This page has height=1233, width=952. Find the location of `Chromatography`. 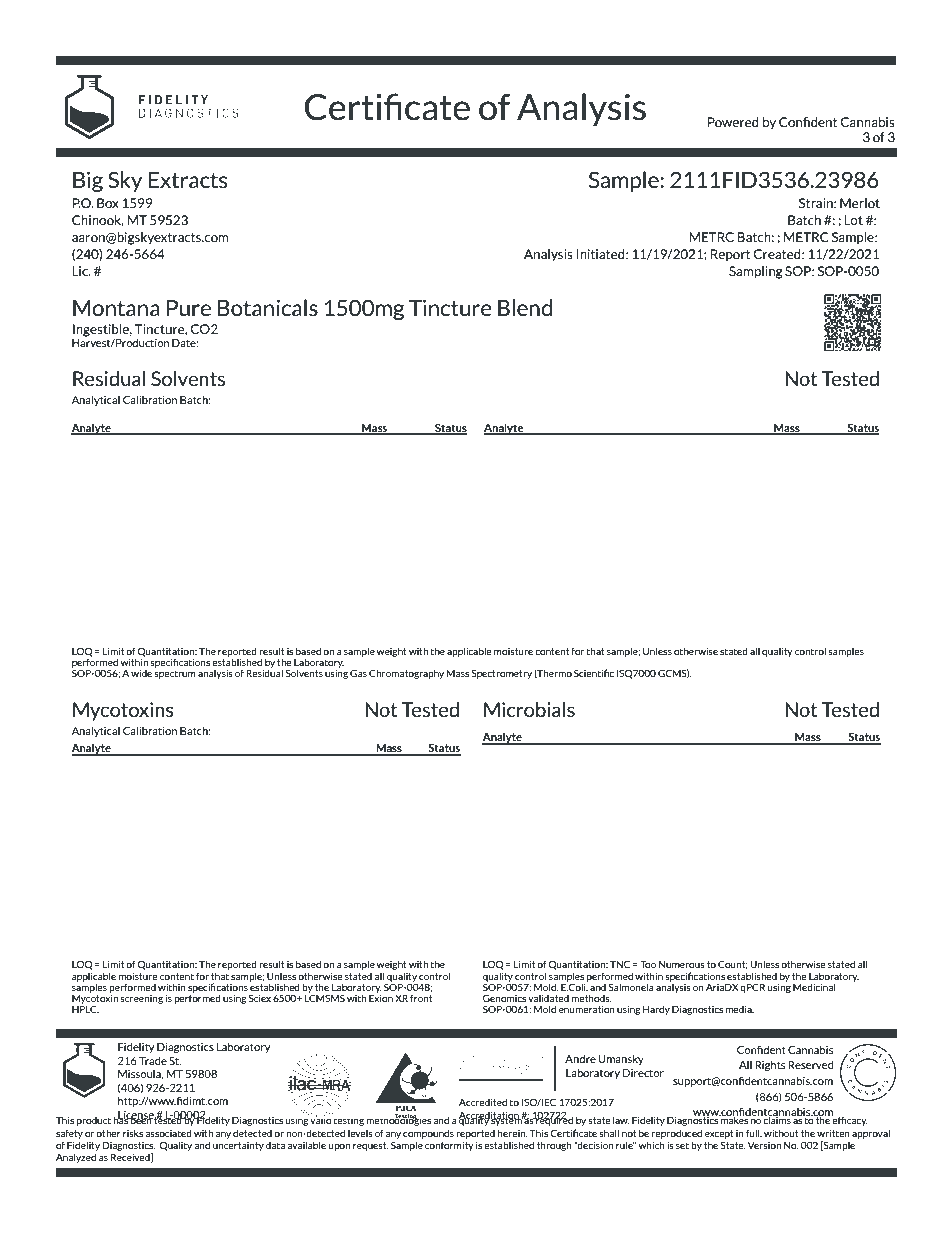

Chromatography is located at coordinates (406, 674).
